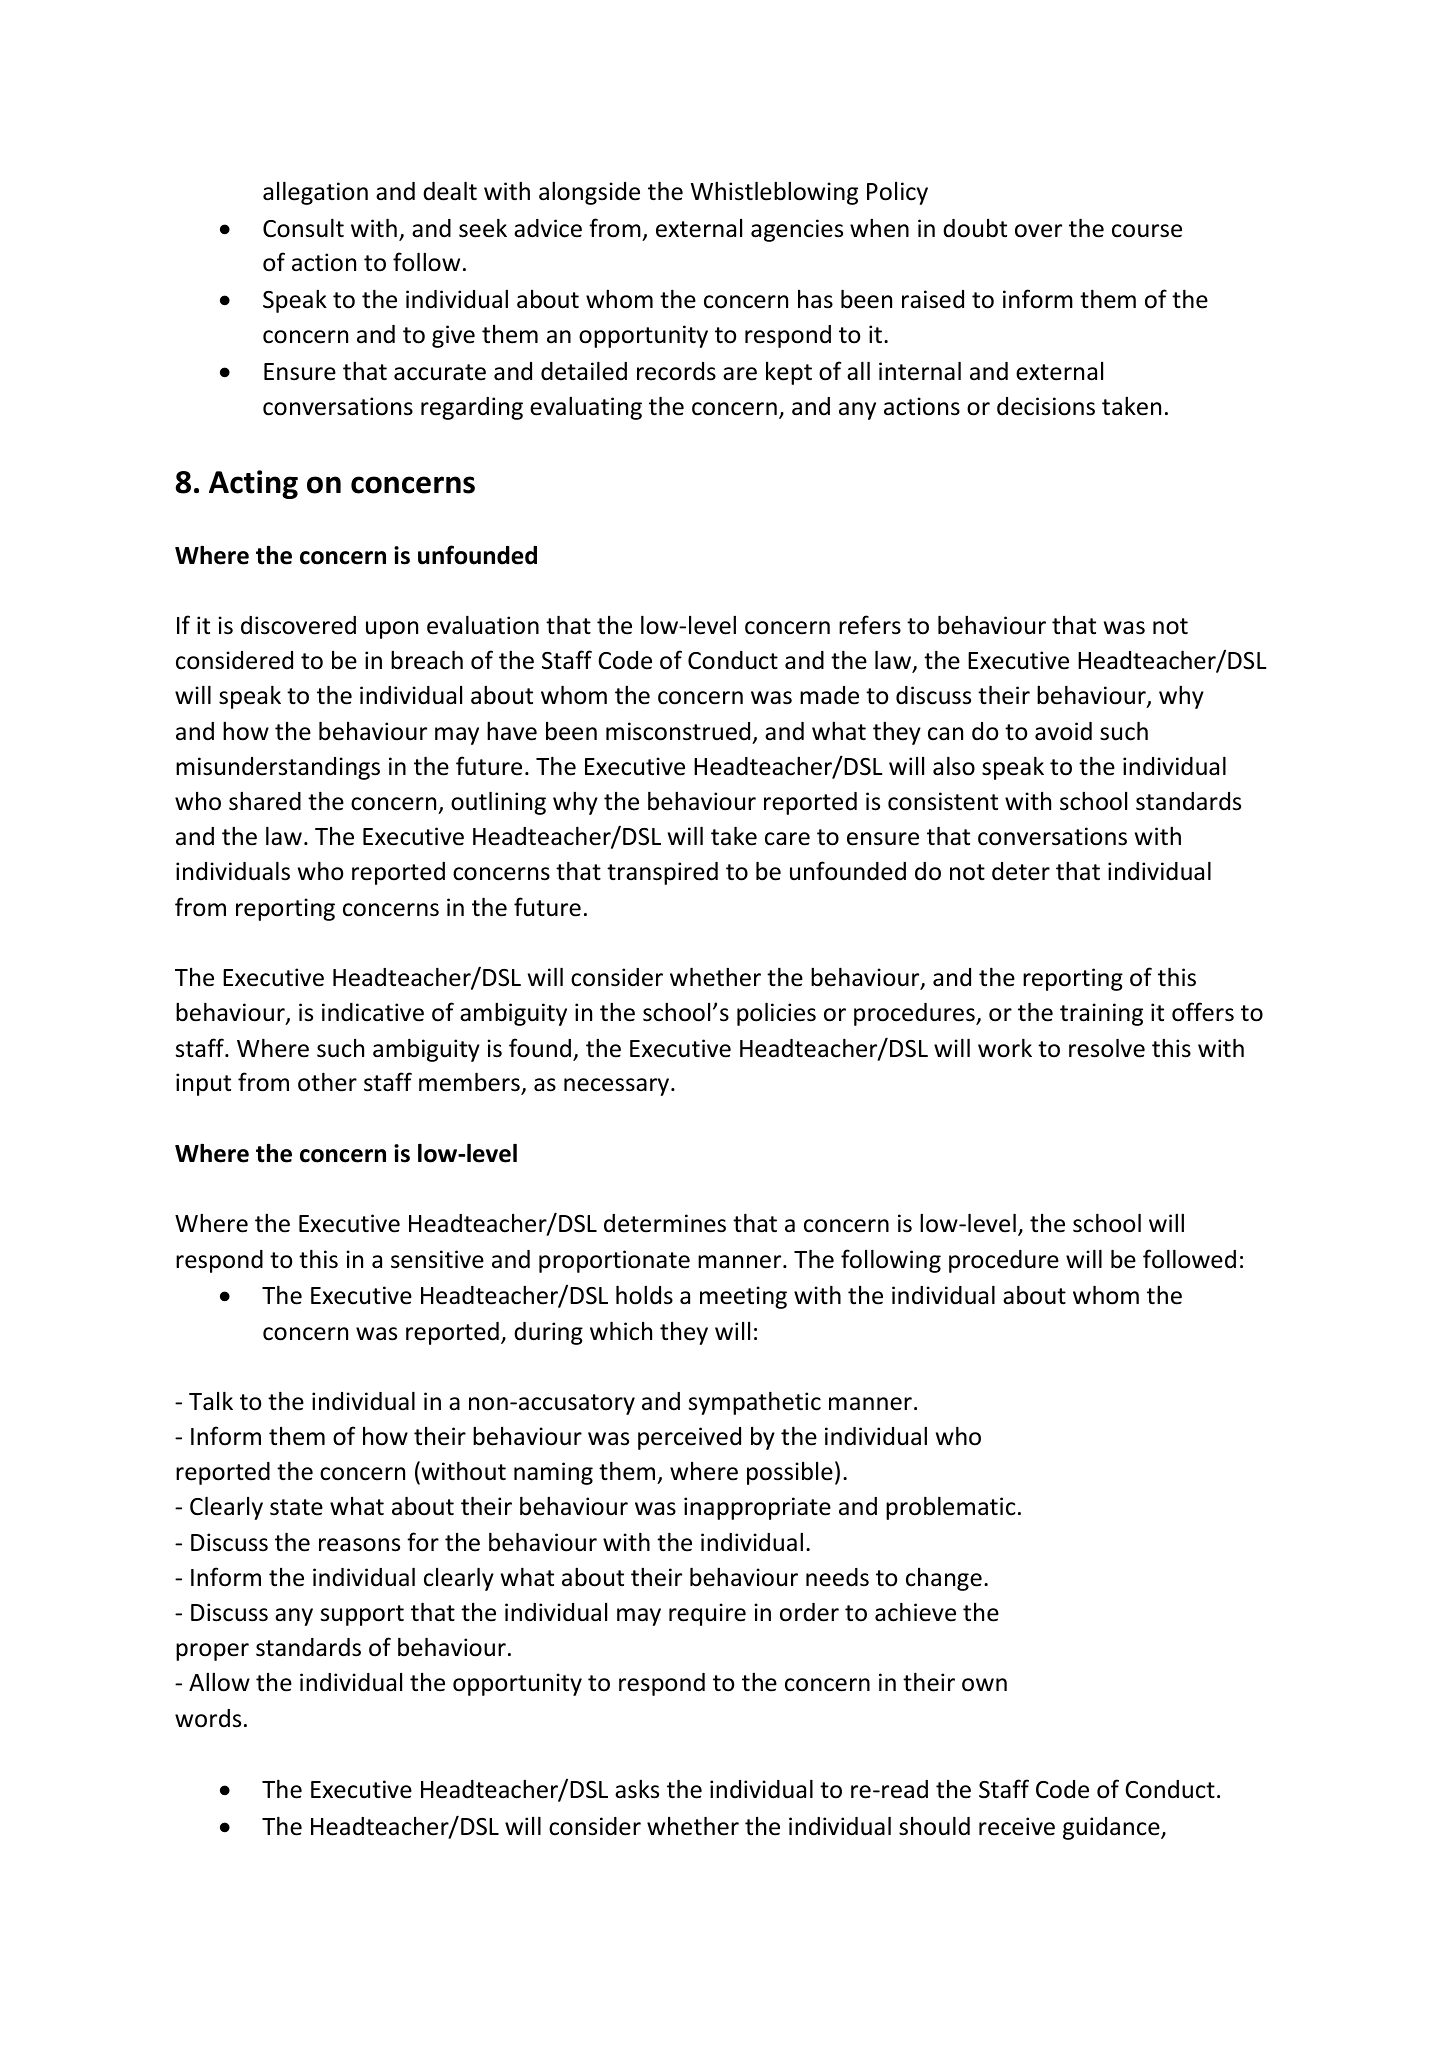 The height and width of the image is (2045, 1446). I want to click on words, so click(208, 1718).
